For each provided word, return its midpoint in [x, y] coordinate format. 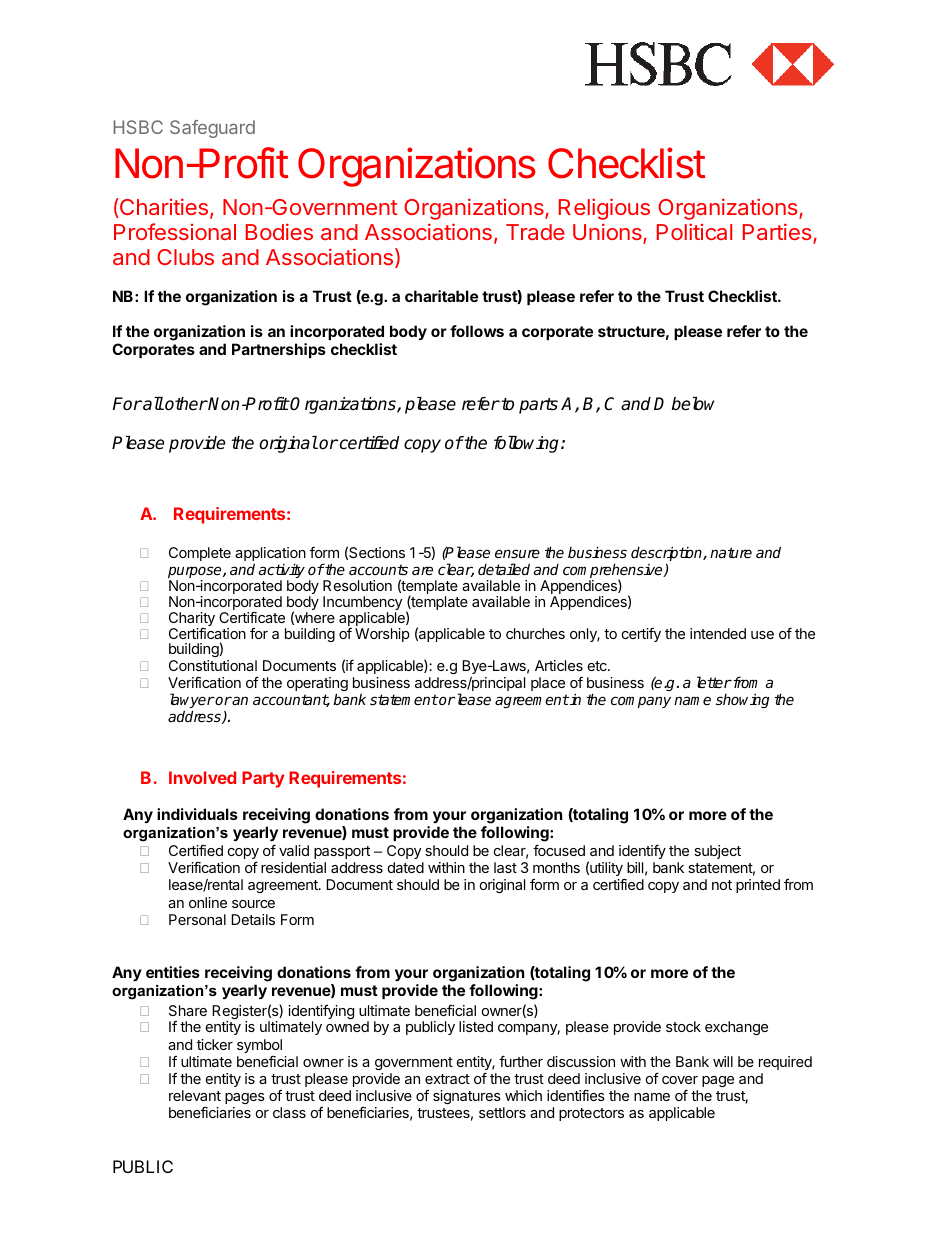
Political [694, 231]
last [505, 867]
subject [717, 852]
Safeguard [212, 129]
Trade [535, 232]
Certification [207, 633]
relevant [195, 1095]
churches [535, 633]
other [185, 404]
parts [538, 406]
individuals [197, 814]
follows [477, 331]
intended [718, 633]
